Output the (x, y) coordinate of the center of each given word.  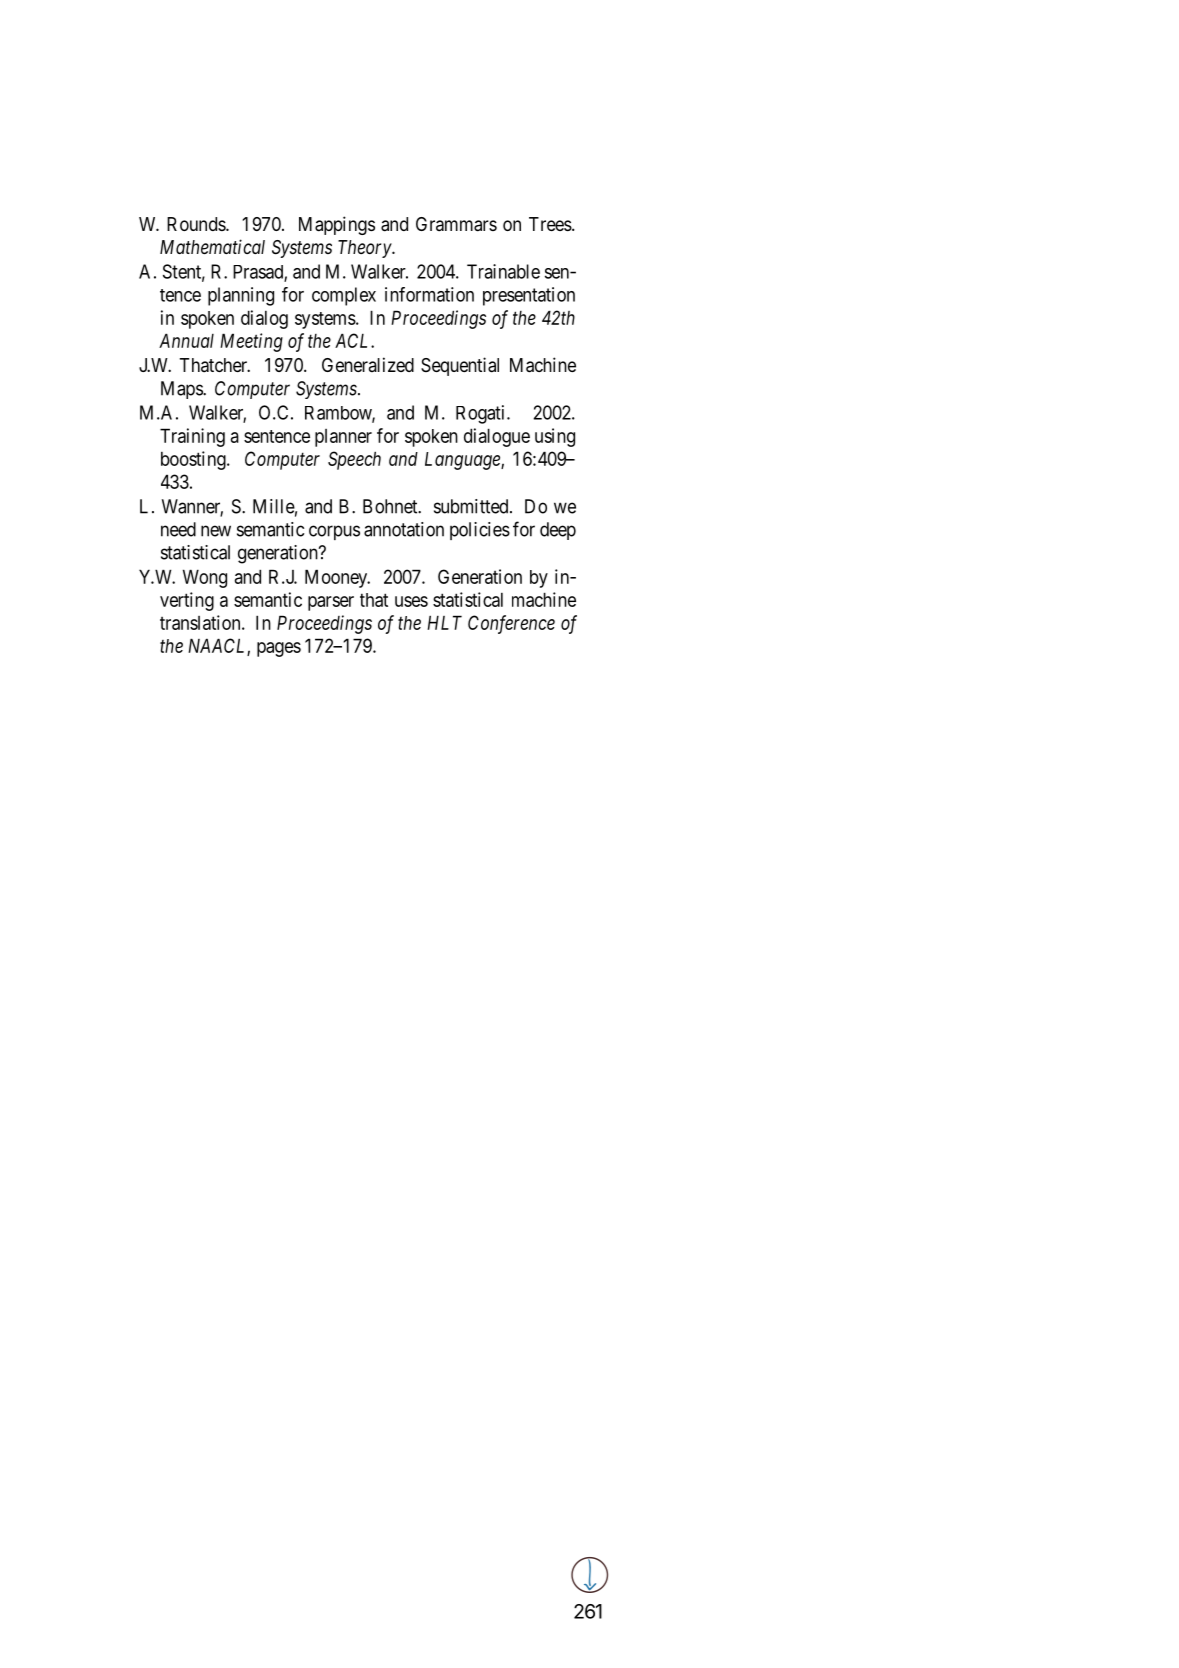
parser (331, 603)
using (555, 437)
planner (343, 438)
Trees (551, 224)
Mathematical (212, 246)
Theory (365, 249)
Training (192, 437)
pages (279, 649)
